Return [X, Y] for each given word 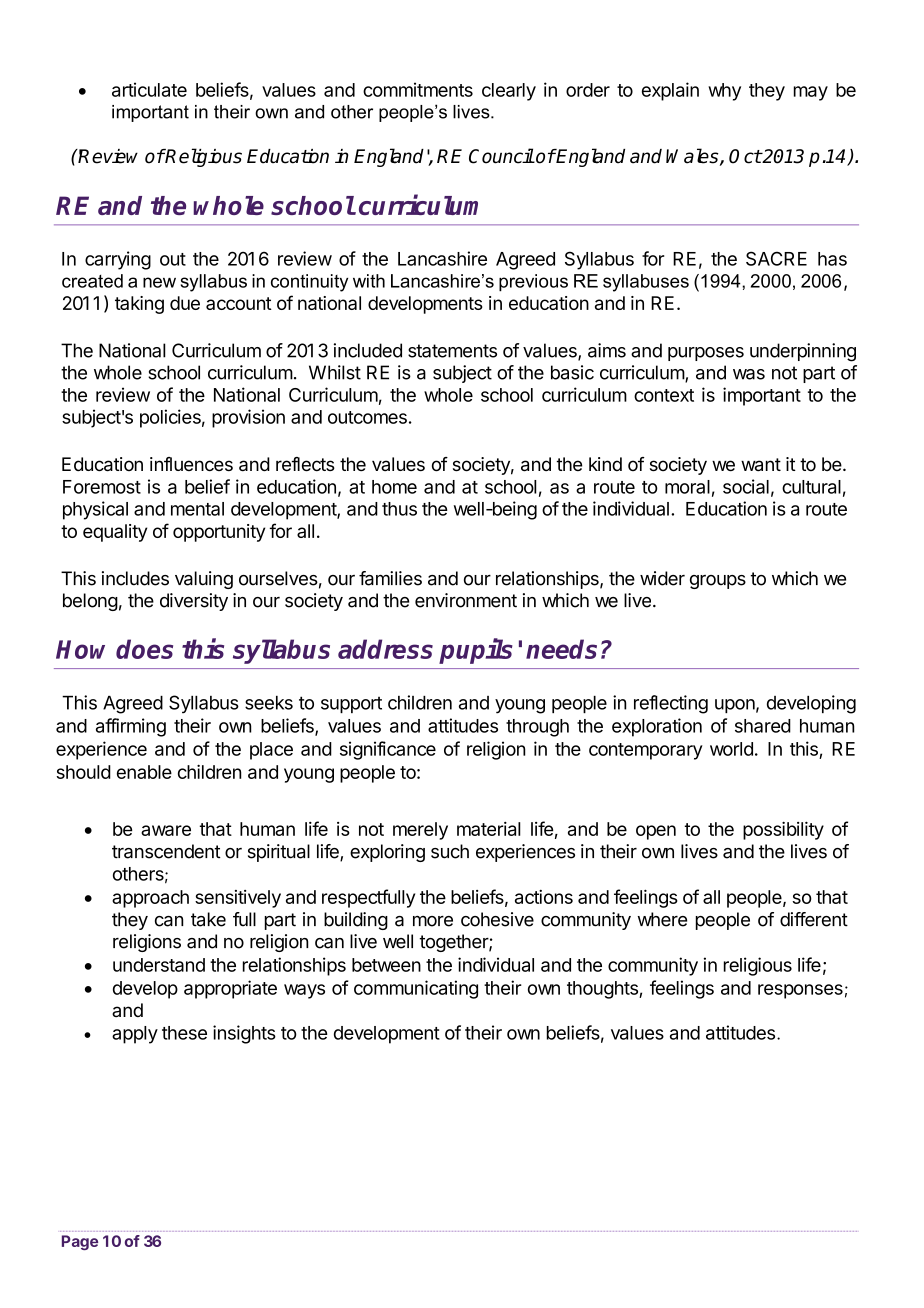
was [749, 374]
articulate [149, 89]
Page [80, 1242]
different [814, 919]
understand [159, 965]
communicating [416, 989]
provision [248, 418]
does [144, 649]
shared [763, 726]
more [433, 921]
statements [452, 351]
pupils [476, 651]
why [724, 92]
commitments [418, 89]
